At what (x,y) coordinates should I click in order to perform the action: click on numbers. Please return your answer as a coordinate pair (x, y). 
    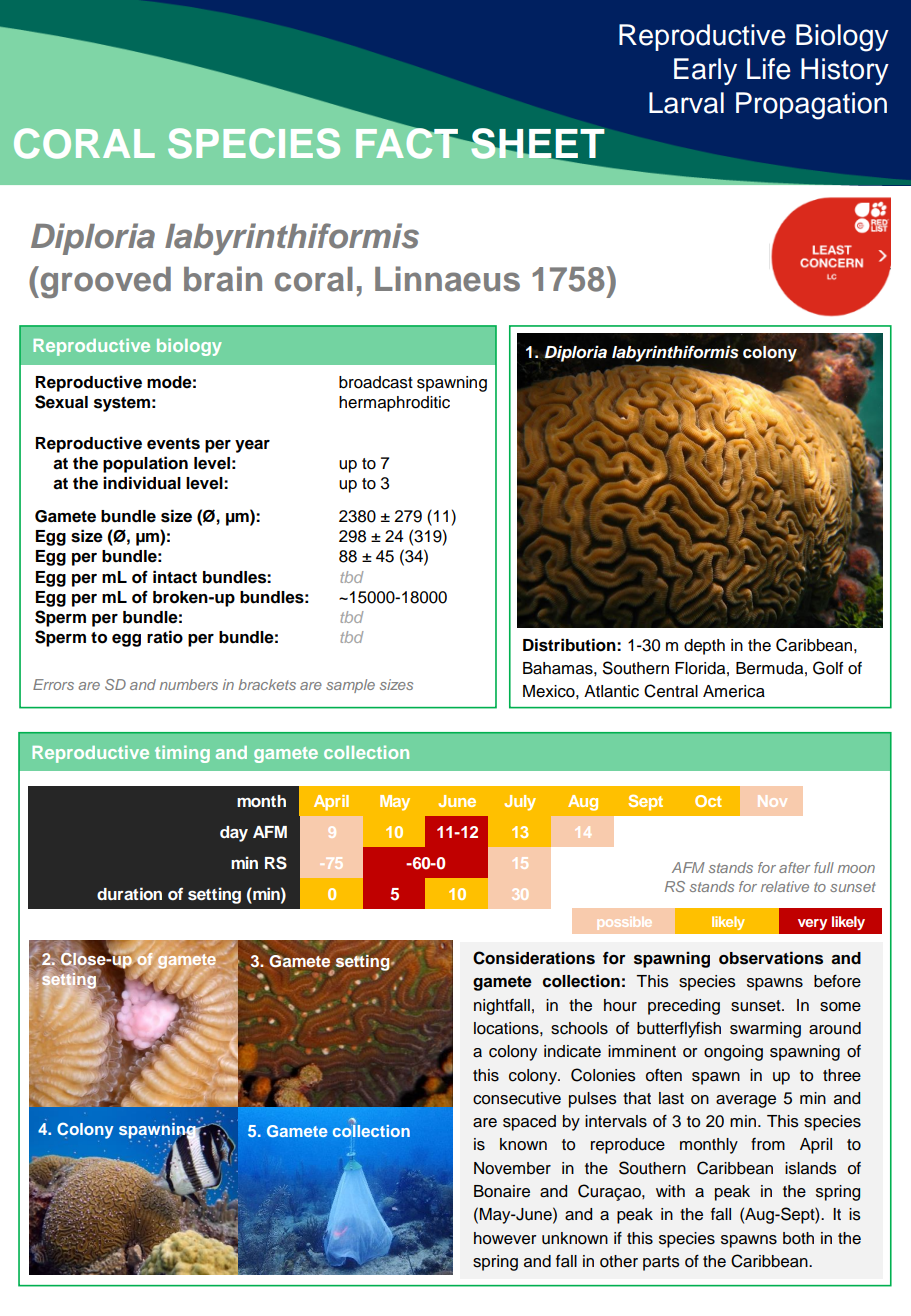
    Looking at the image, I should click on (189, 684).
